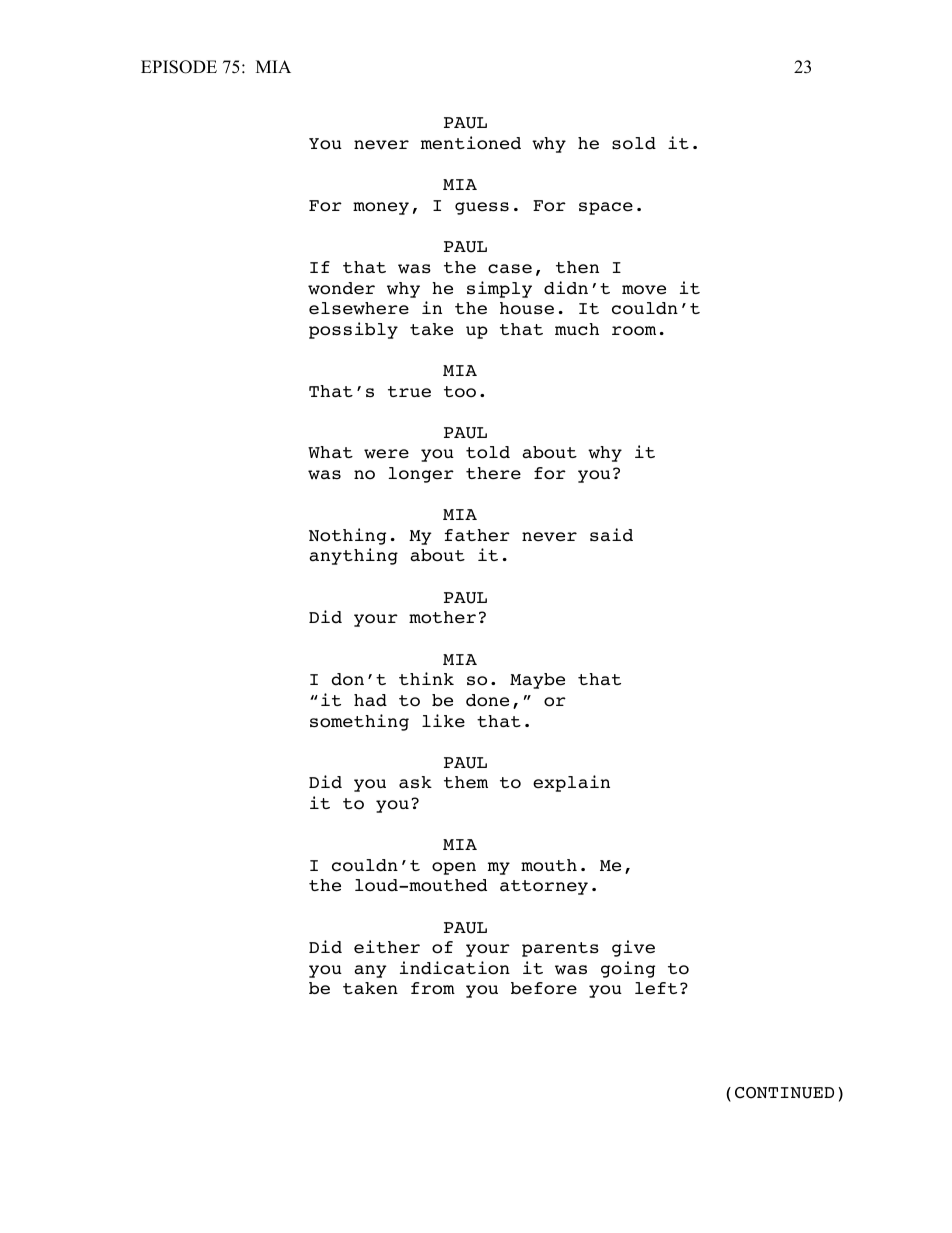  Describe the element at coordinates (433, 988) in the screenshot. I see `from` at that location.
